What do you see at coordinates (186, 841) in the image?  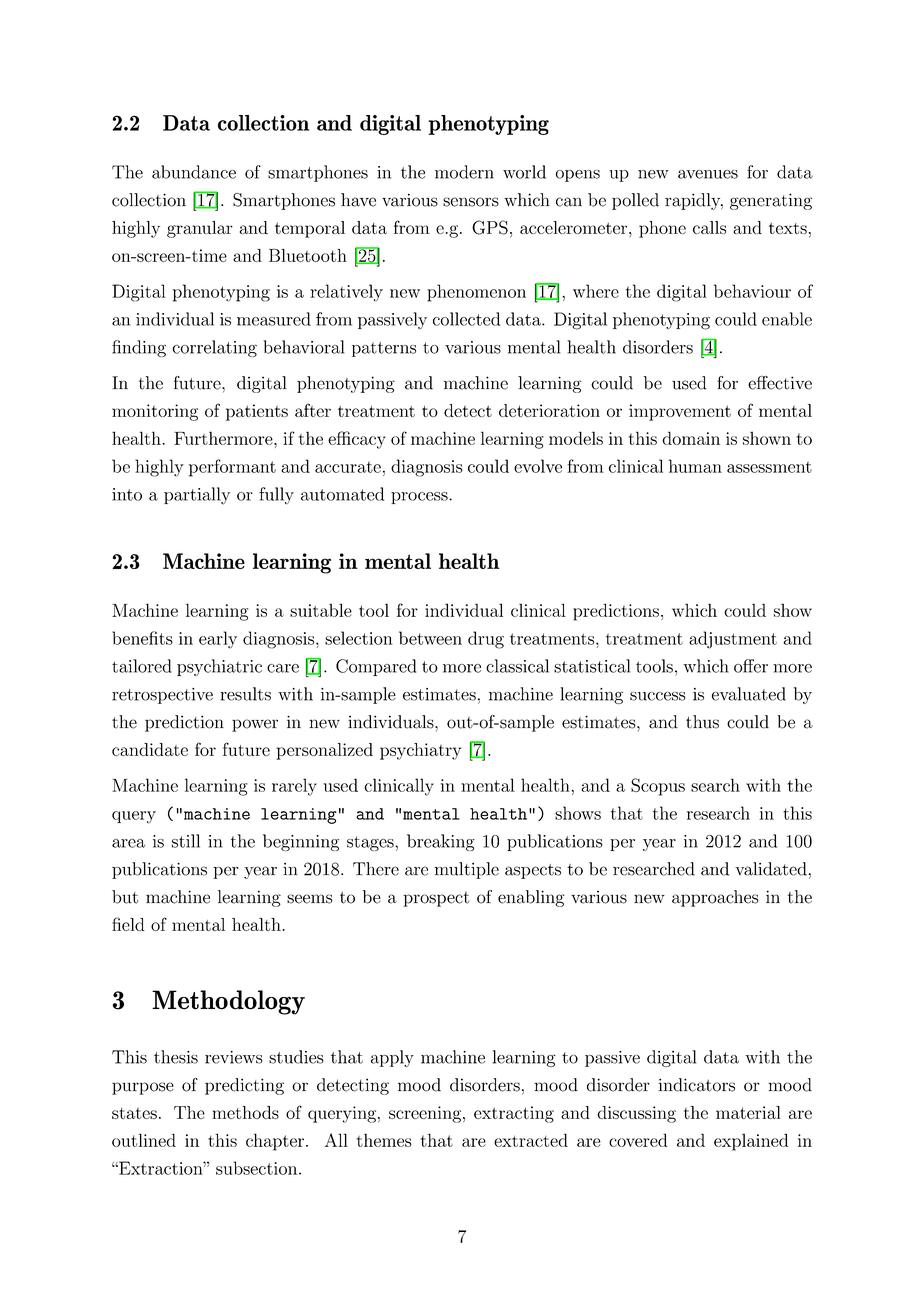 I see `still` at bounding box center [186, 841].
